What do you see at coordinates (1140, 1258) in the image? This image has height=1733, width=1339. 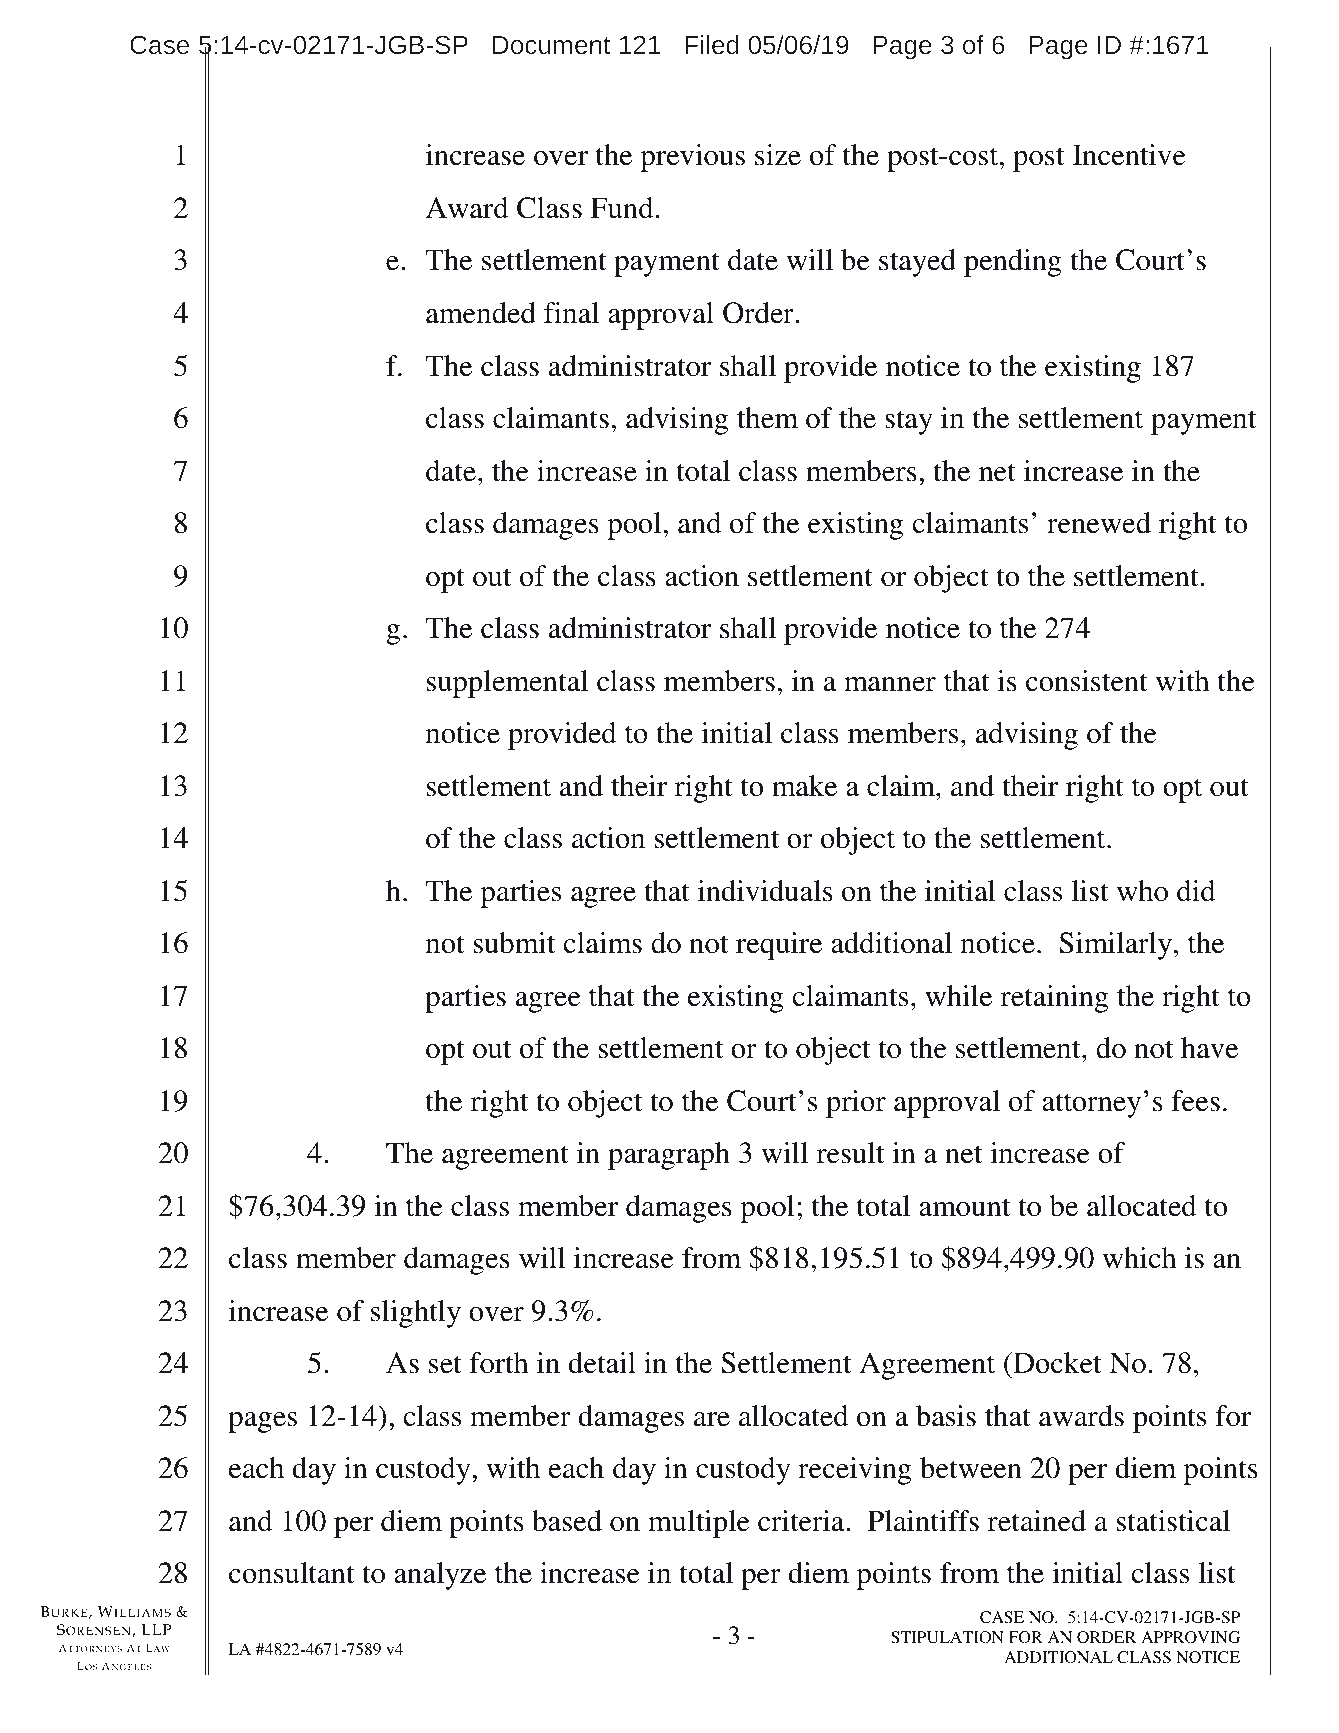 I see `which` at bounding box center [1140, 1258].
